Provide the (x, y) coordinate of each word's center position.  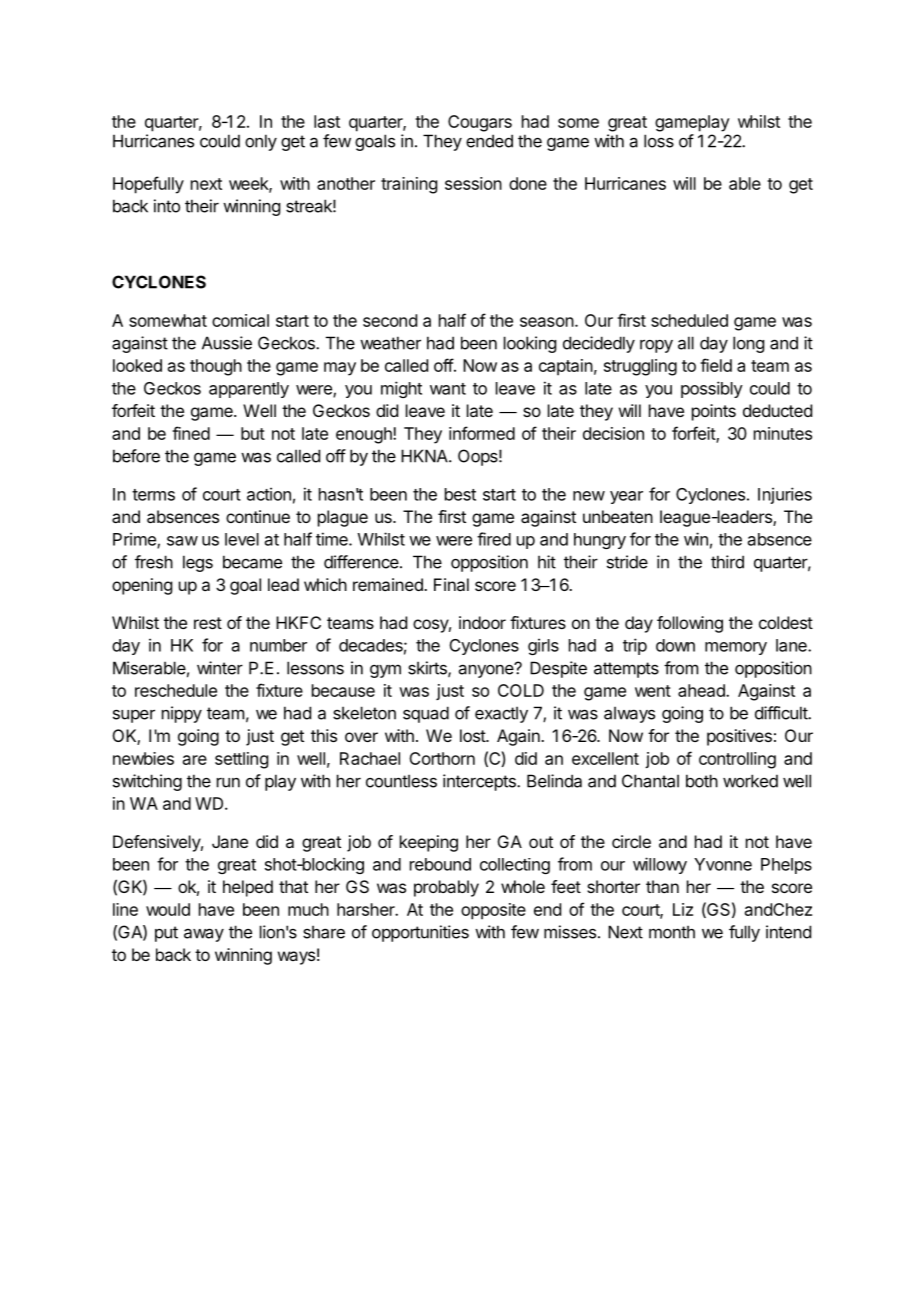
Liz (683, 909)
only (261, 142)
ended (489, 141)
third (727, 562)
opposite (493, 911)
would (168, 909)
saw (182, 541)
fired (494, 539)
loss (659, 141)
